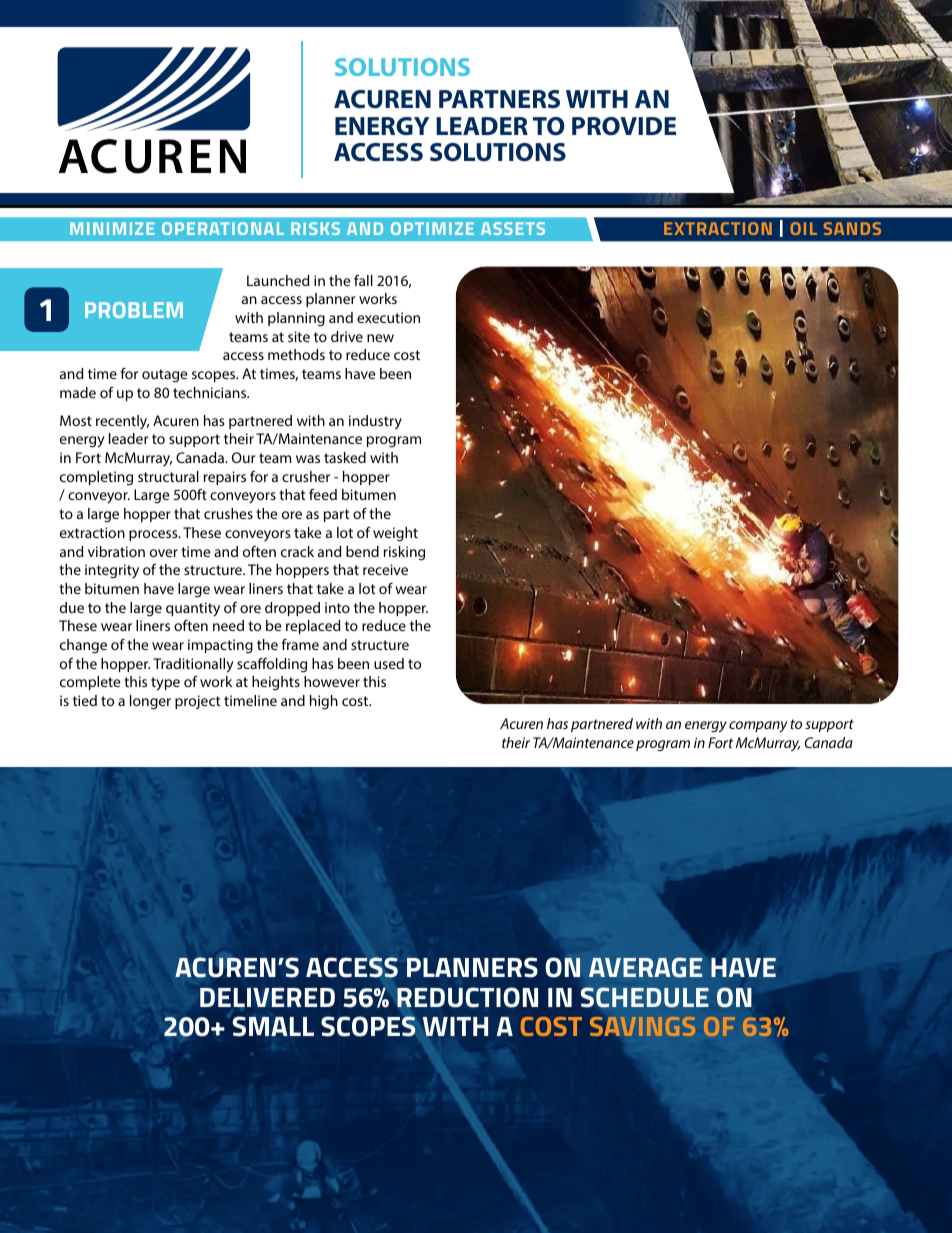 This screenshot has height=1233, width=952. What do you see at coordinates (645, 967) in the screenshot?
I see `AVERAGE` at bounding box center [645, 967].
